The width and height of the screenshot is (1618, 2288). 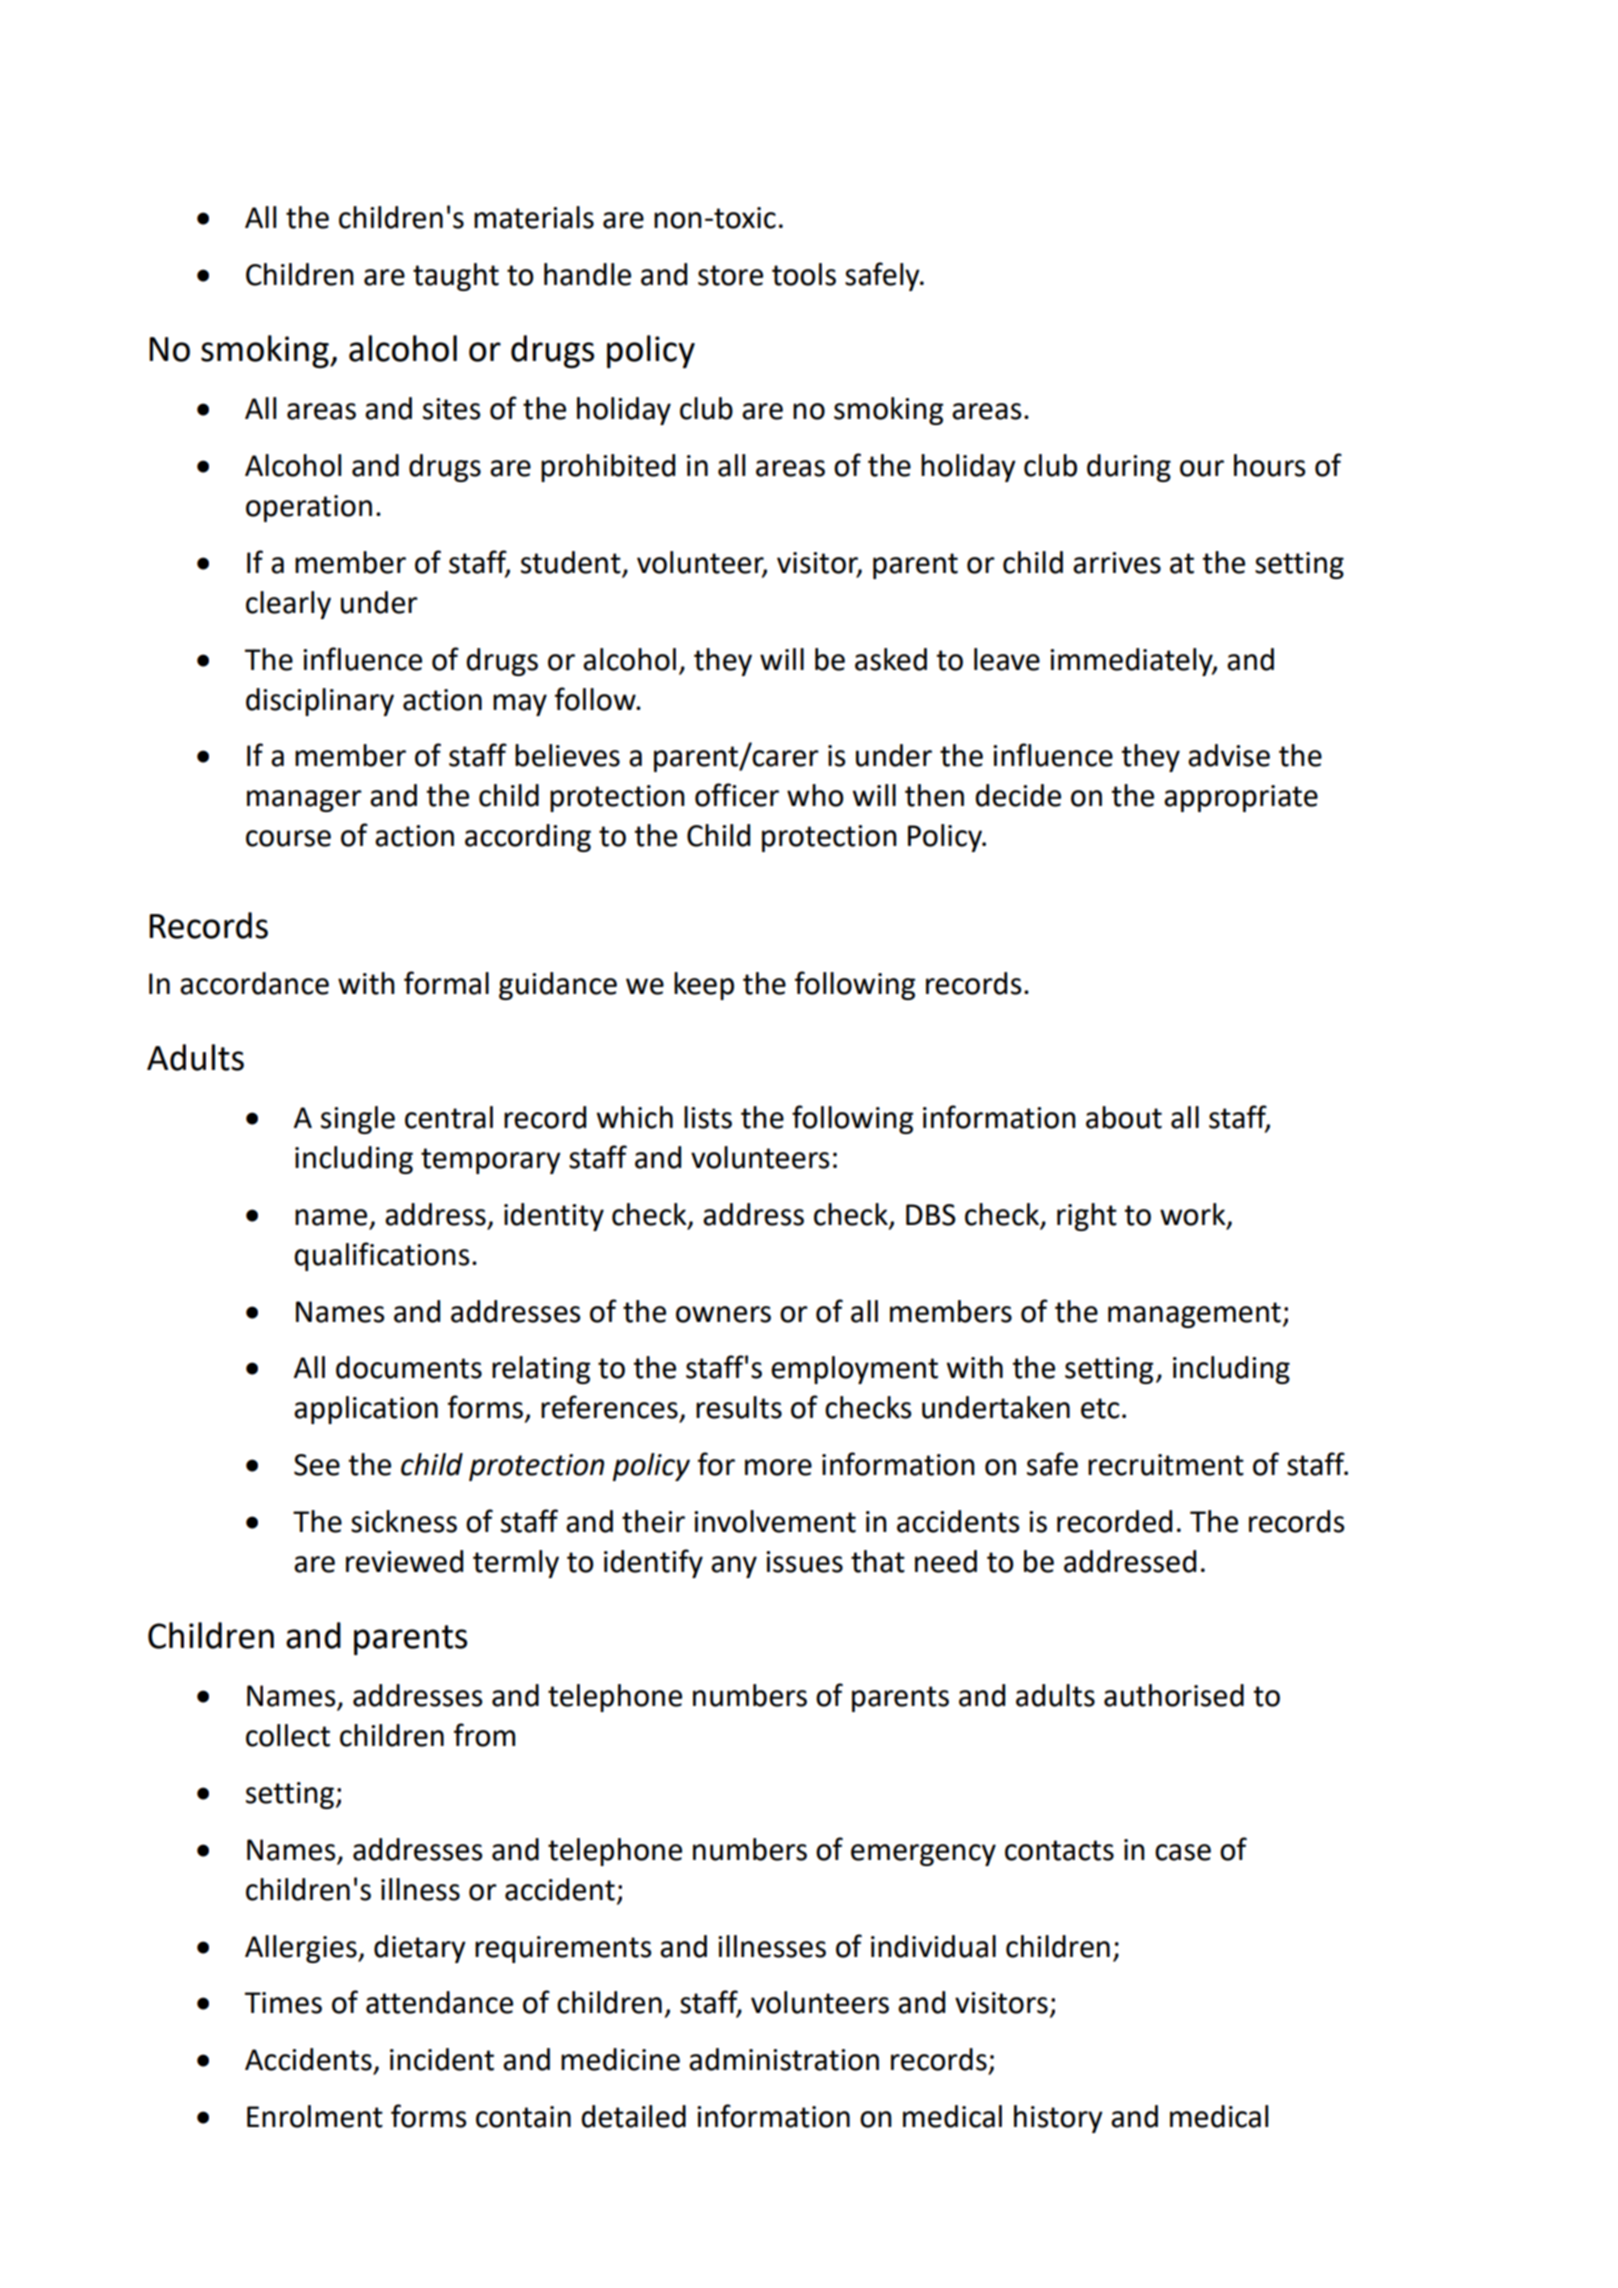 I want to click on store, so click(x=730, y=275).
